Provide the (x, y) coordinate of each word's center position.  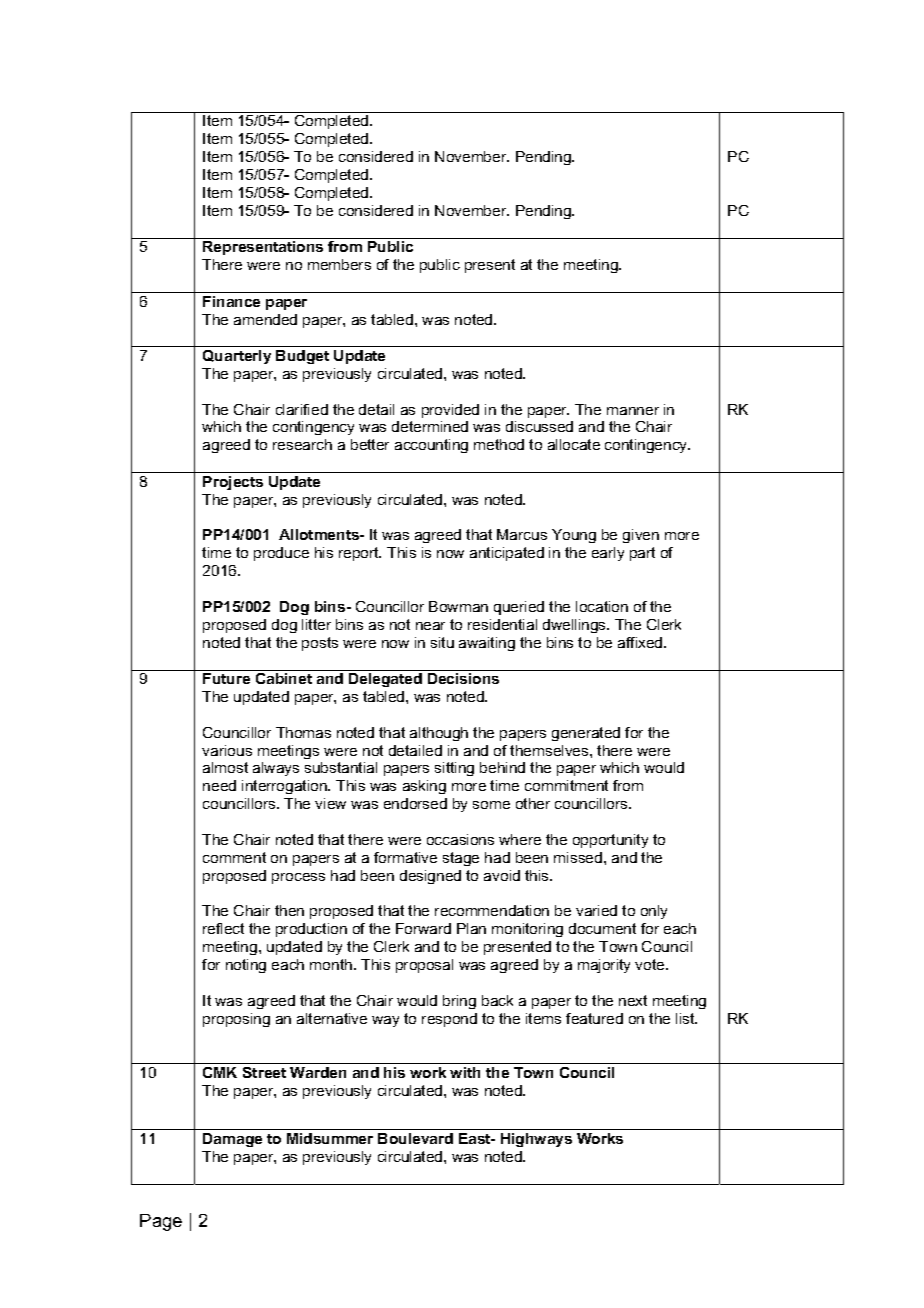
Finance (231, 301)
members (339, 264)
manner (633, 411)
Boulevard (415, 1138)
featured (594, 1018)
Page (161, 1222)
